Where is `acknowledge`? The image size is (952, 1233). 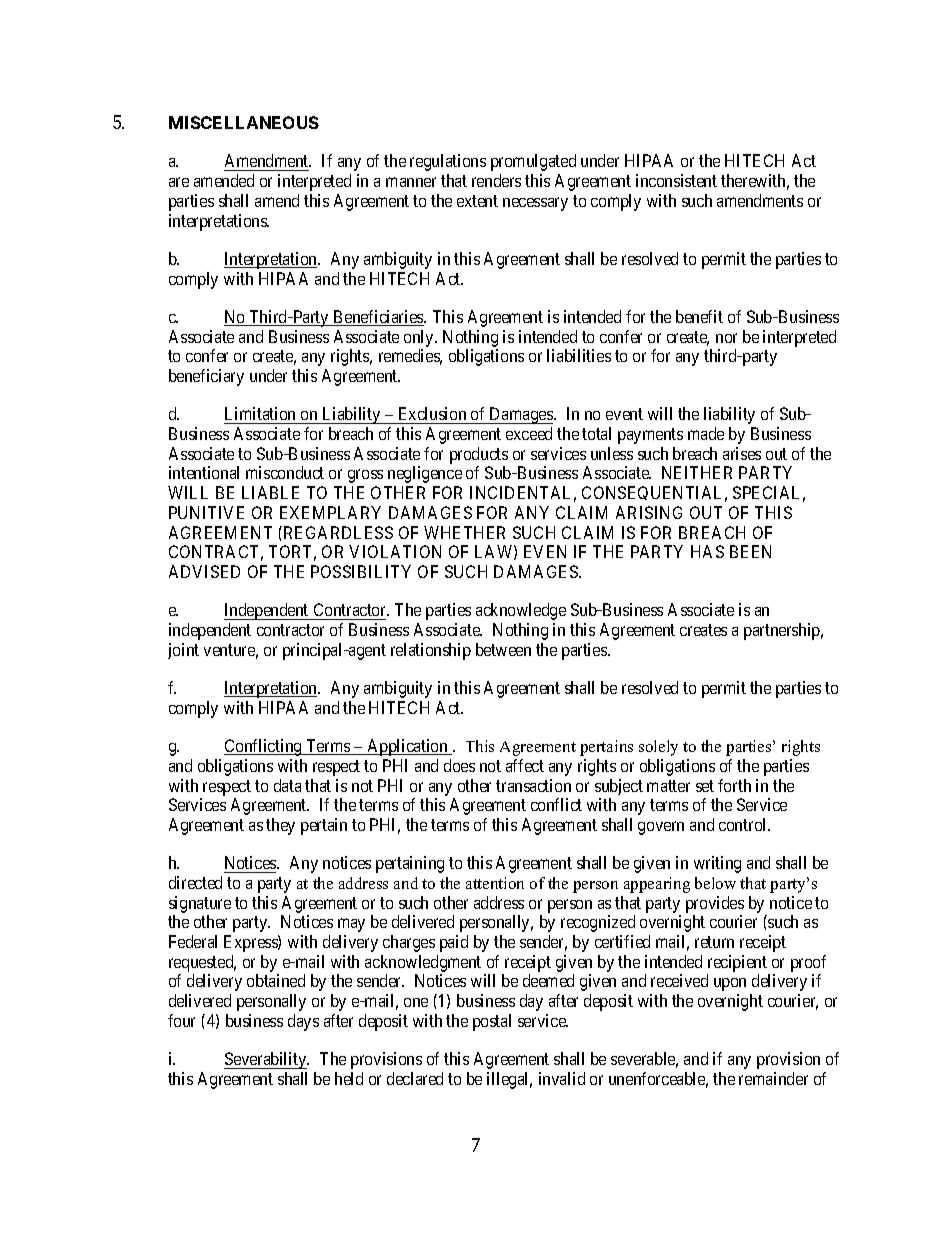 acknowledge is located at coordinates (521, 611).
